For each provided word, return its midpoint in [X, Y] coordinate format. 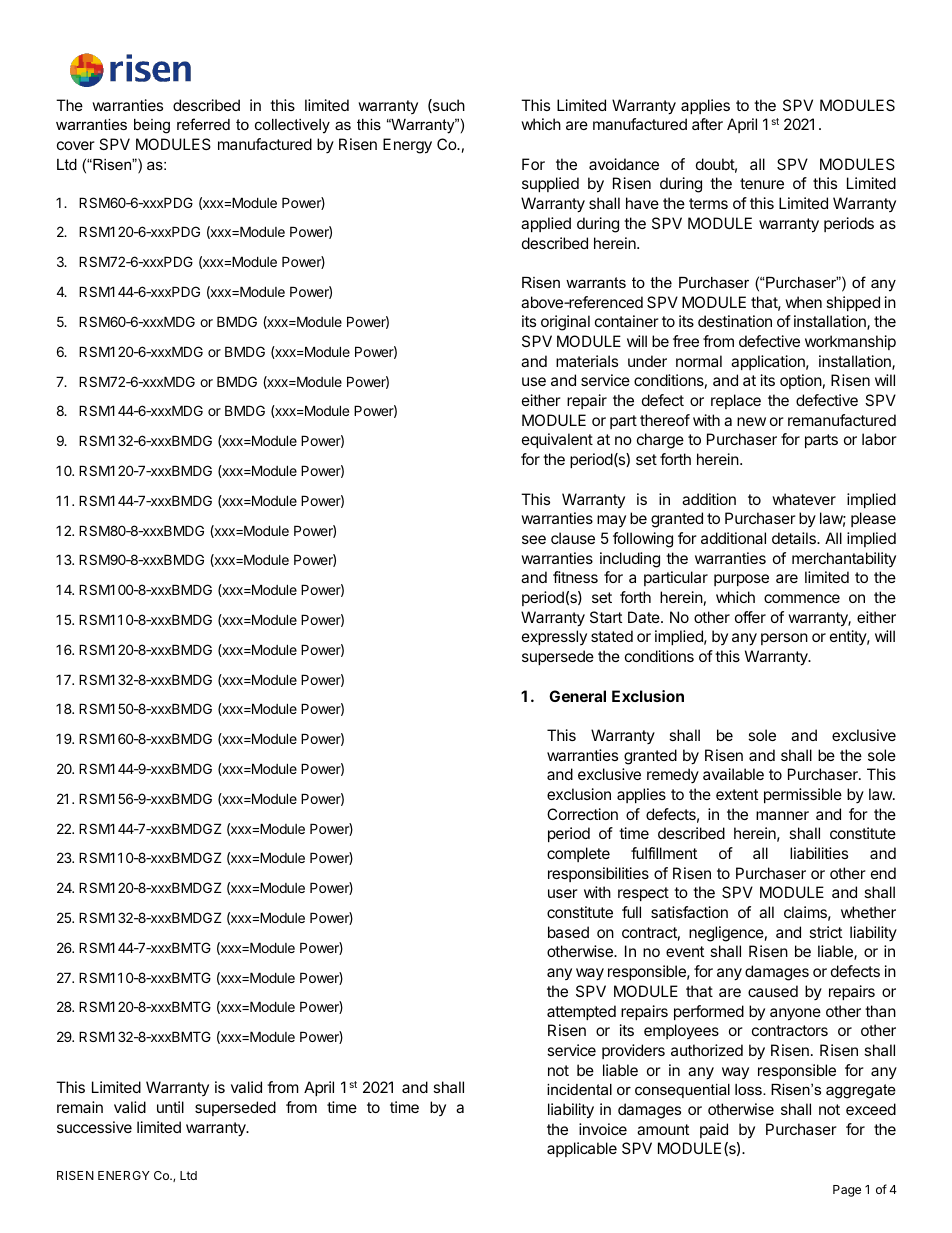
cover [76, 145]
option [801, 381]
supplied [550, 184]
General [577, 696]
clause [573, 538]
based [568, 932]
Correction [582, 814]
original [565, 323]
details [795, 538]
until [170, 1107]
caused [773, 991]
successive [94, 1127]
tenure [762, 183]
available [733, 774]
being [152, 126]
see [534, 539]
